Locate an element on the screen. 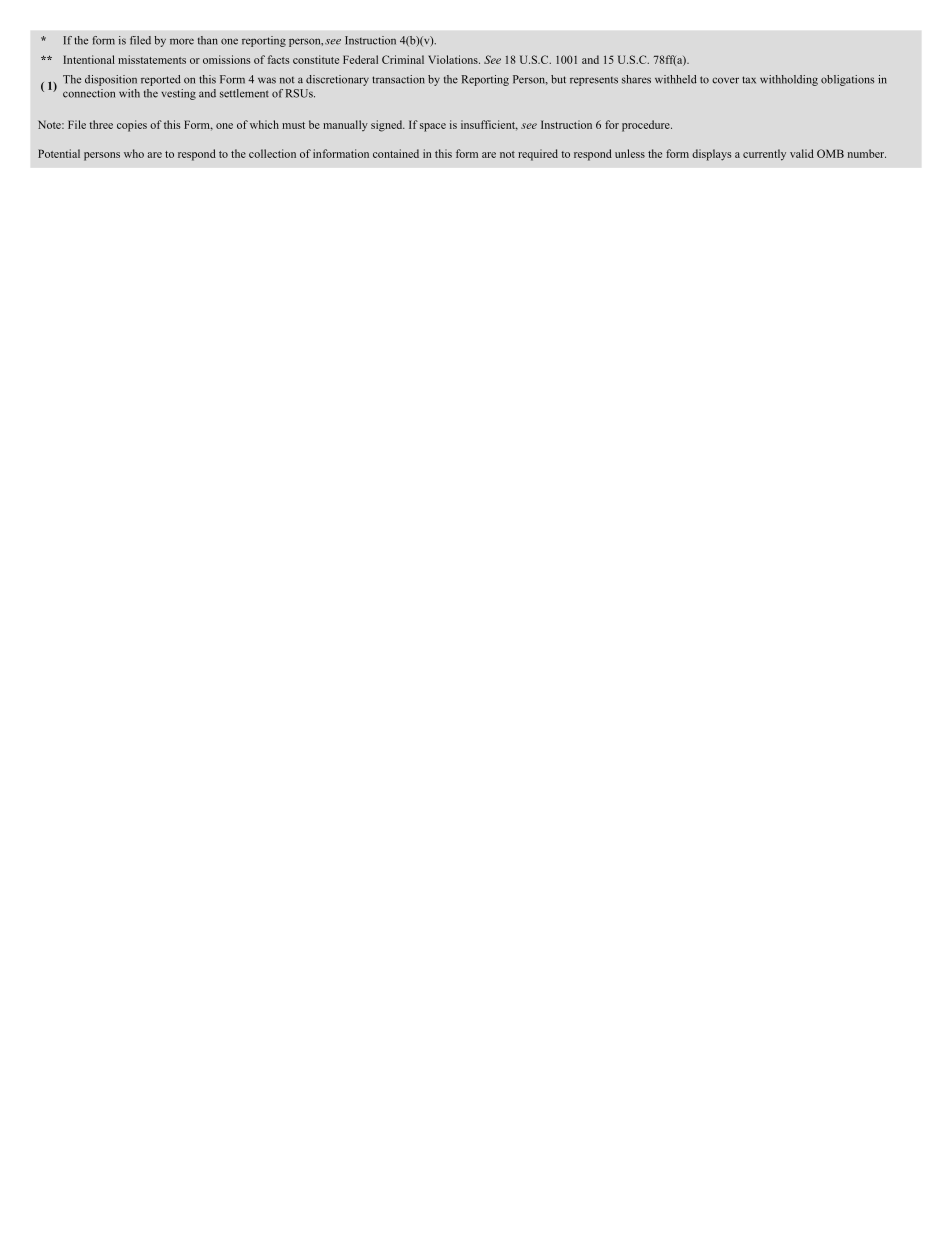 The image size is (952, 1233). valid is located at coordinates (802, 153).
